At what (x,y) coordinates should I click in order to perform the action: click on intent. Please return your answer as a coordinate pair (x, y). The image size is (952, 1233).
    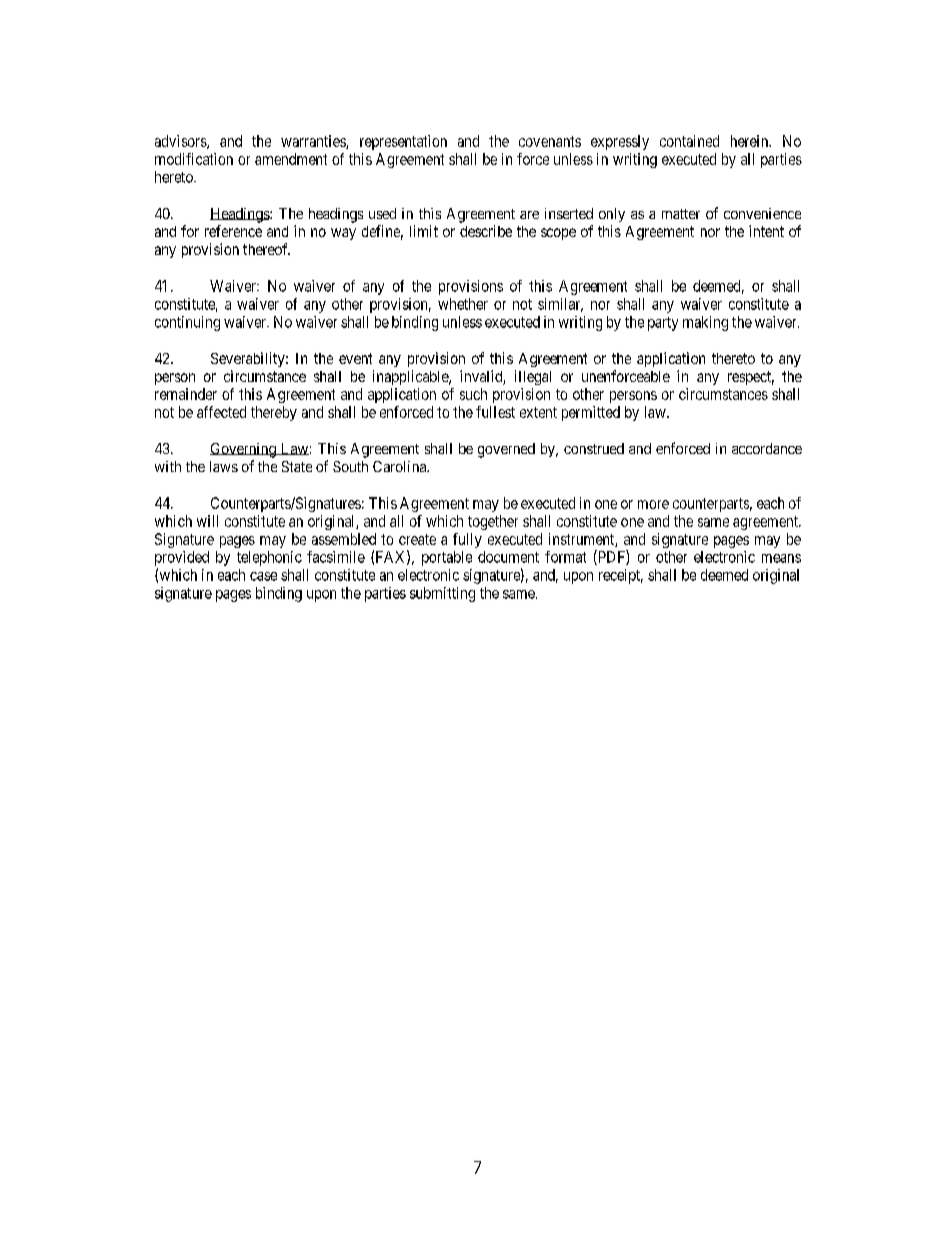
    Looking at the image, I should click on (766, 231).
